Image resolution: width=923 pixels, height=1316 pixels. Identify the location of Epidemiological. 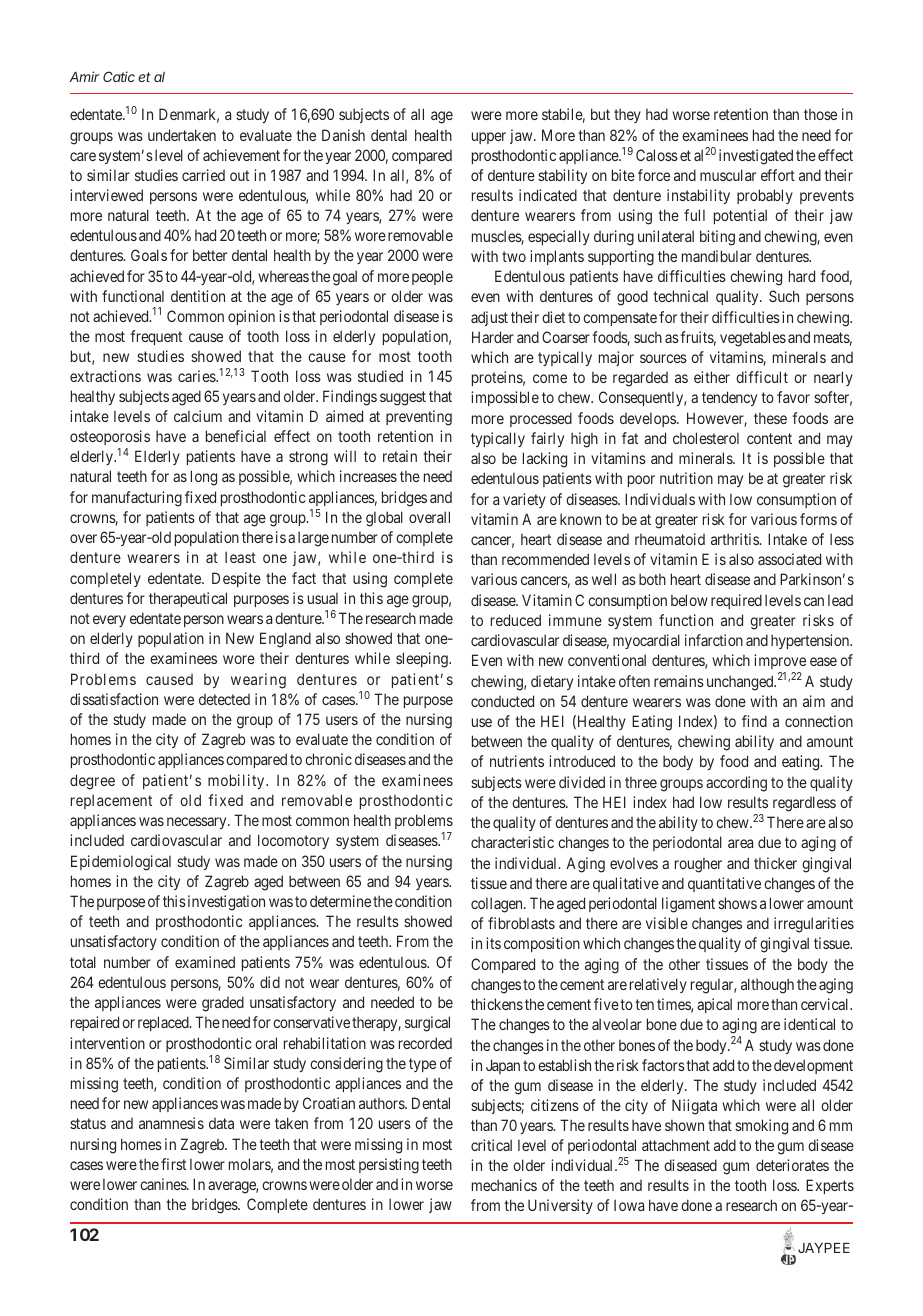
(121, 863).
